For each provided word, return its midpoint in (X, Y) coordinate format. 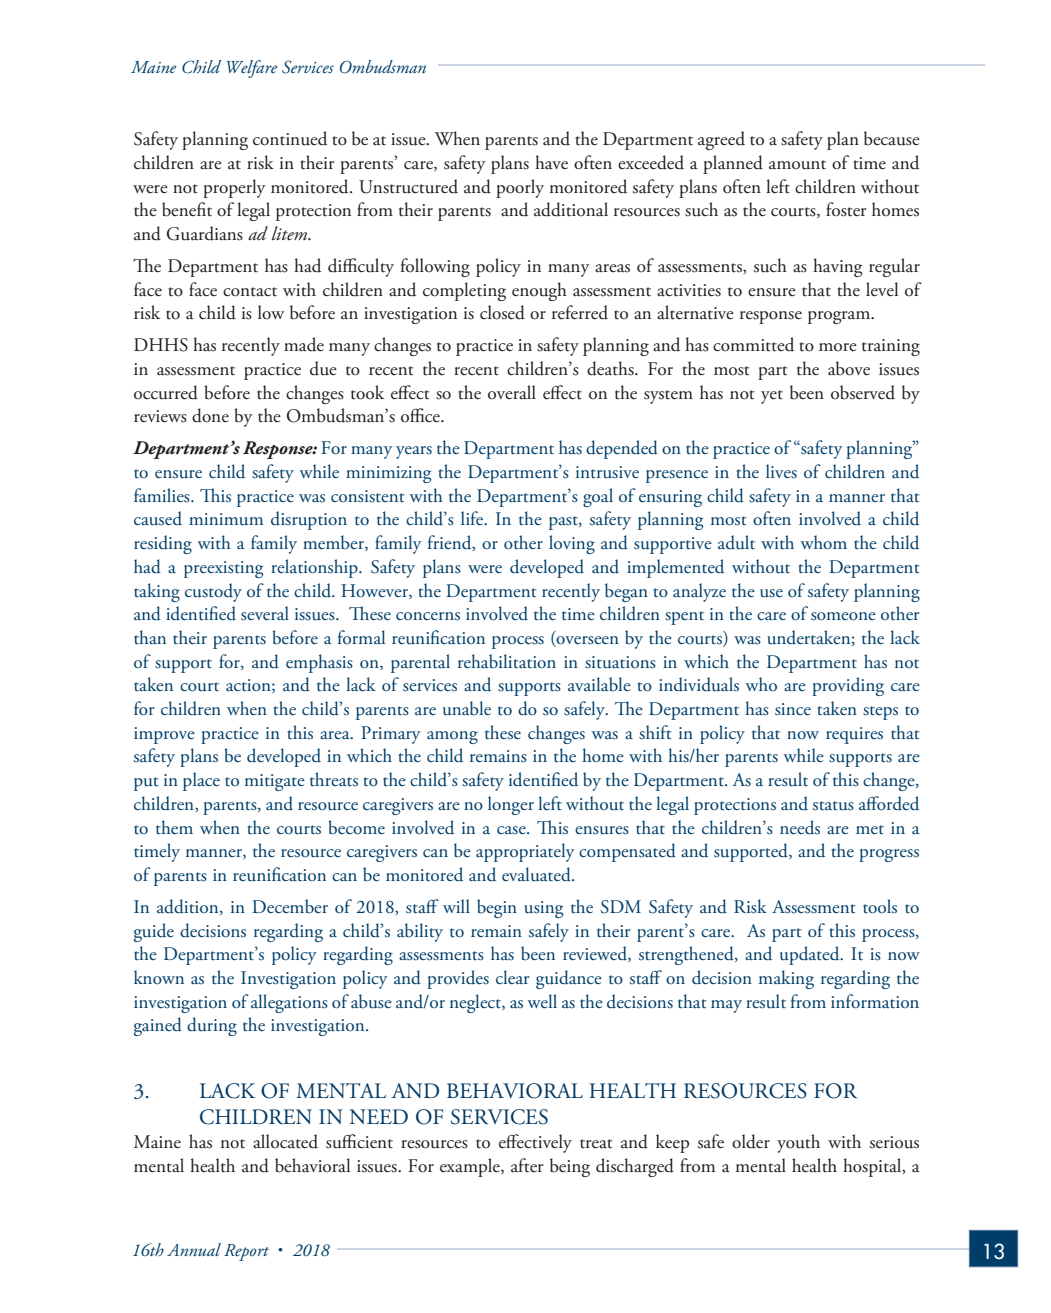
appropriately (525, 852)
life (473, 518)
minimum (226, 519)
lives (781, 471)
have (551, 162)
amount (797, 165)
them (174, 827)
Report (246, 1252)
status (833, 806)
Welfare (252, 69)
